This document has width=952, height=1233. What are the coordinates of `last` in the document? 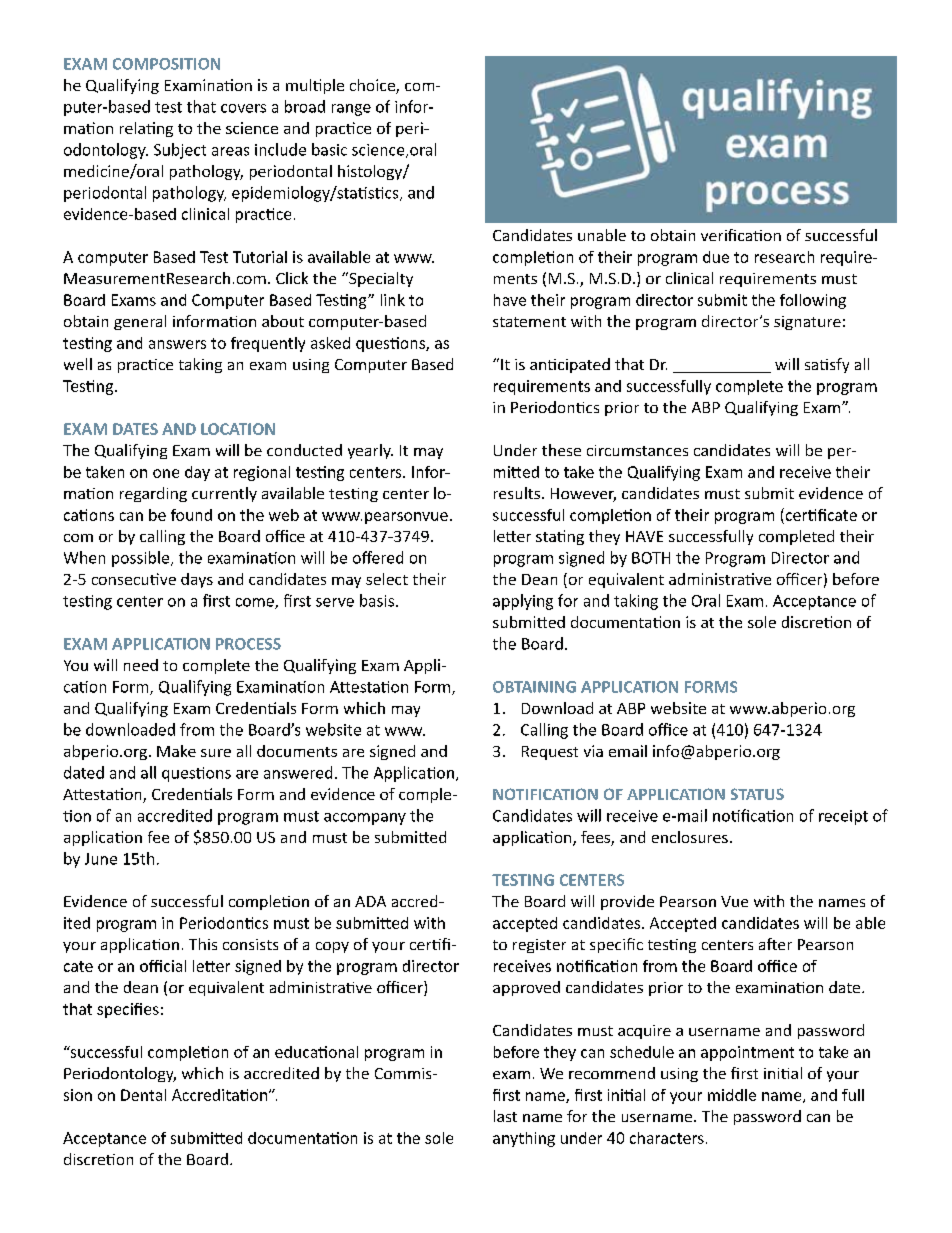 It's located at (505, 1116).
